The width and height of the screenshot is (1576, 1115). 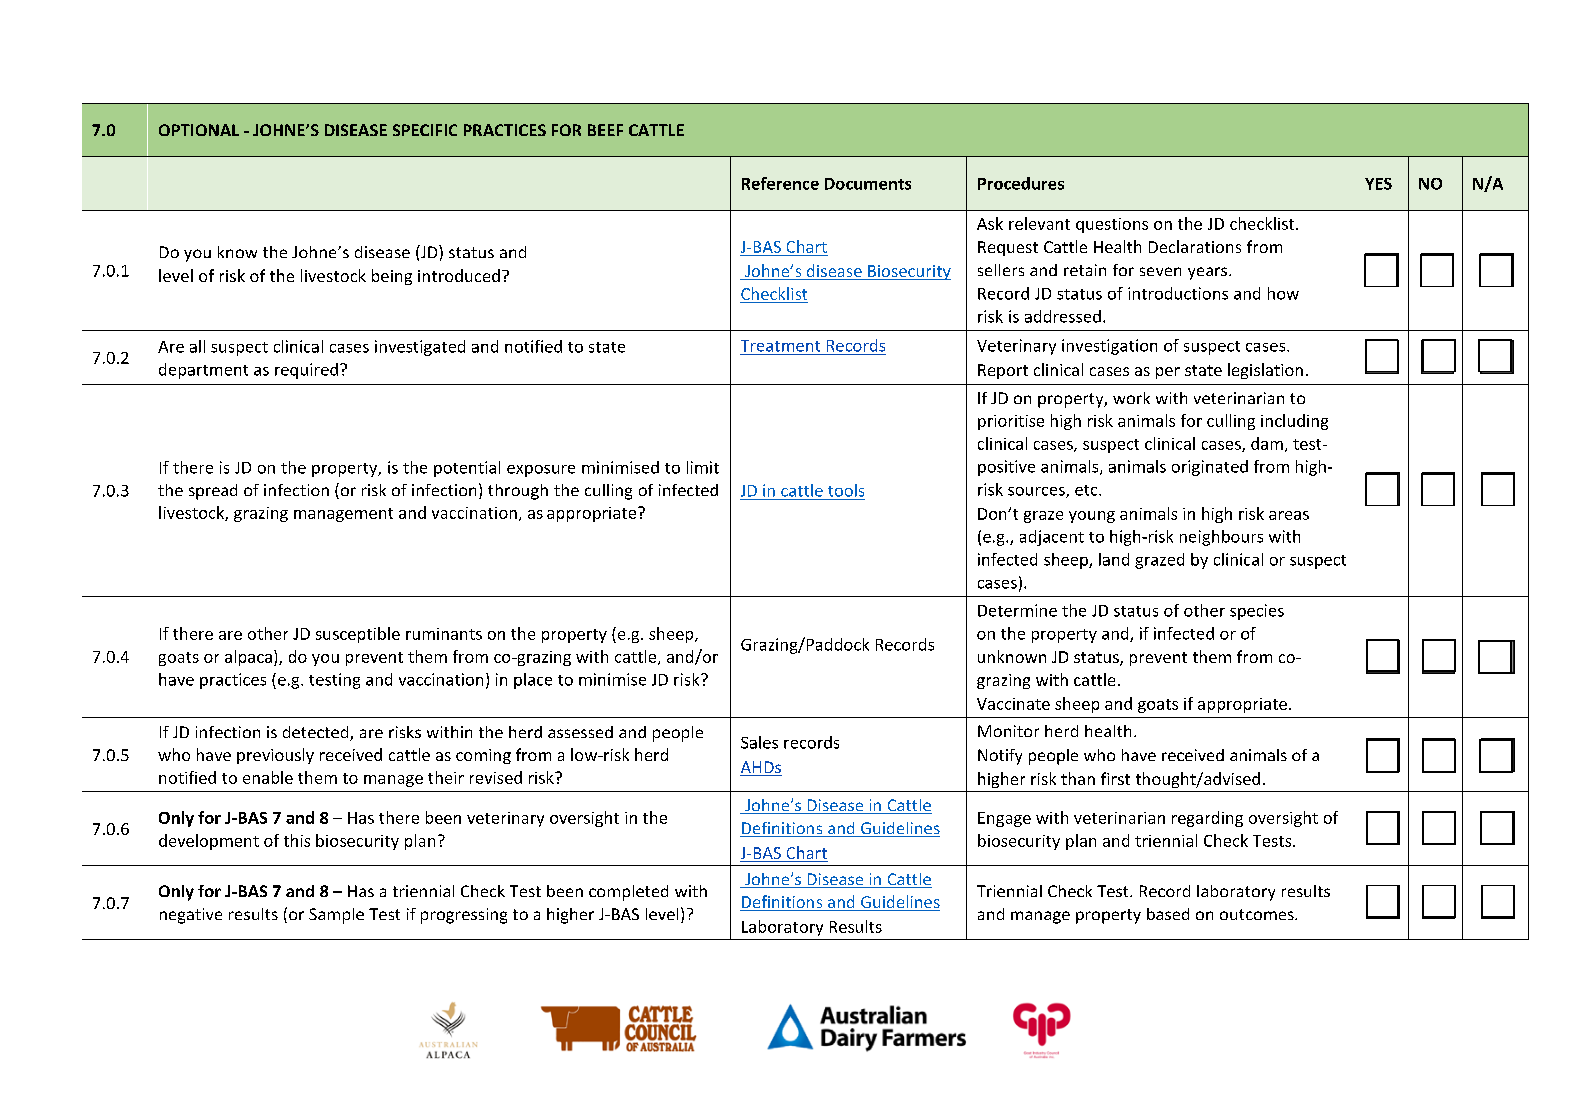 What do you see at coordinates (1283, 293) in the screenshot?
I see `how` at bounding box center [1283, 293].
